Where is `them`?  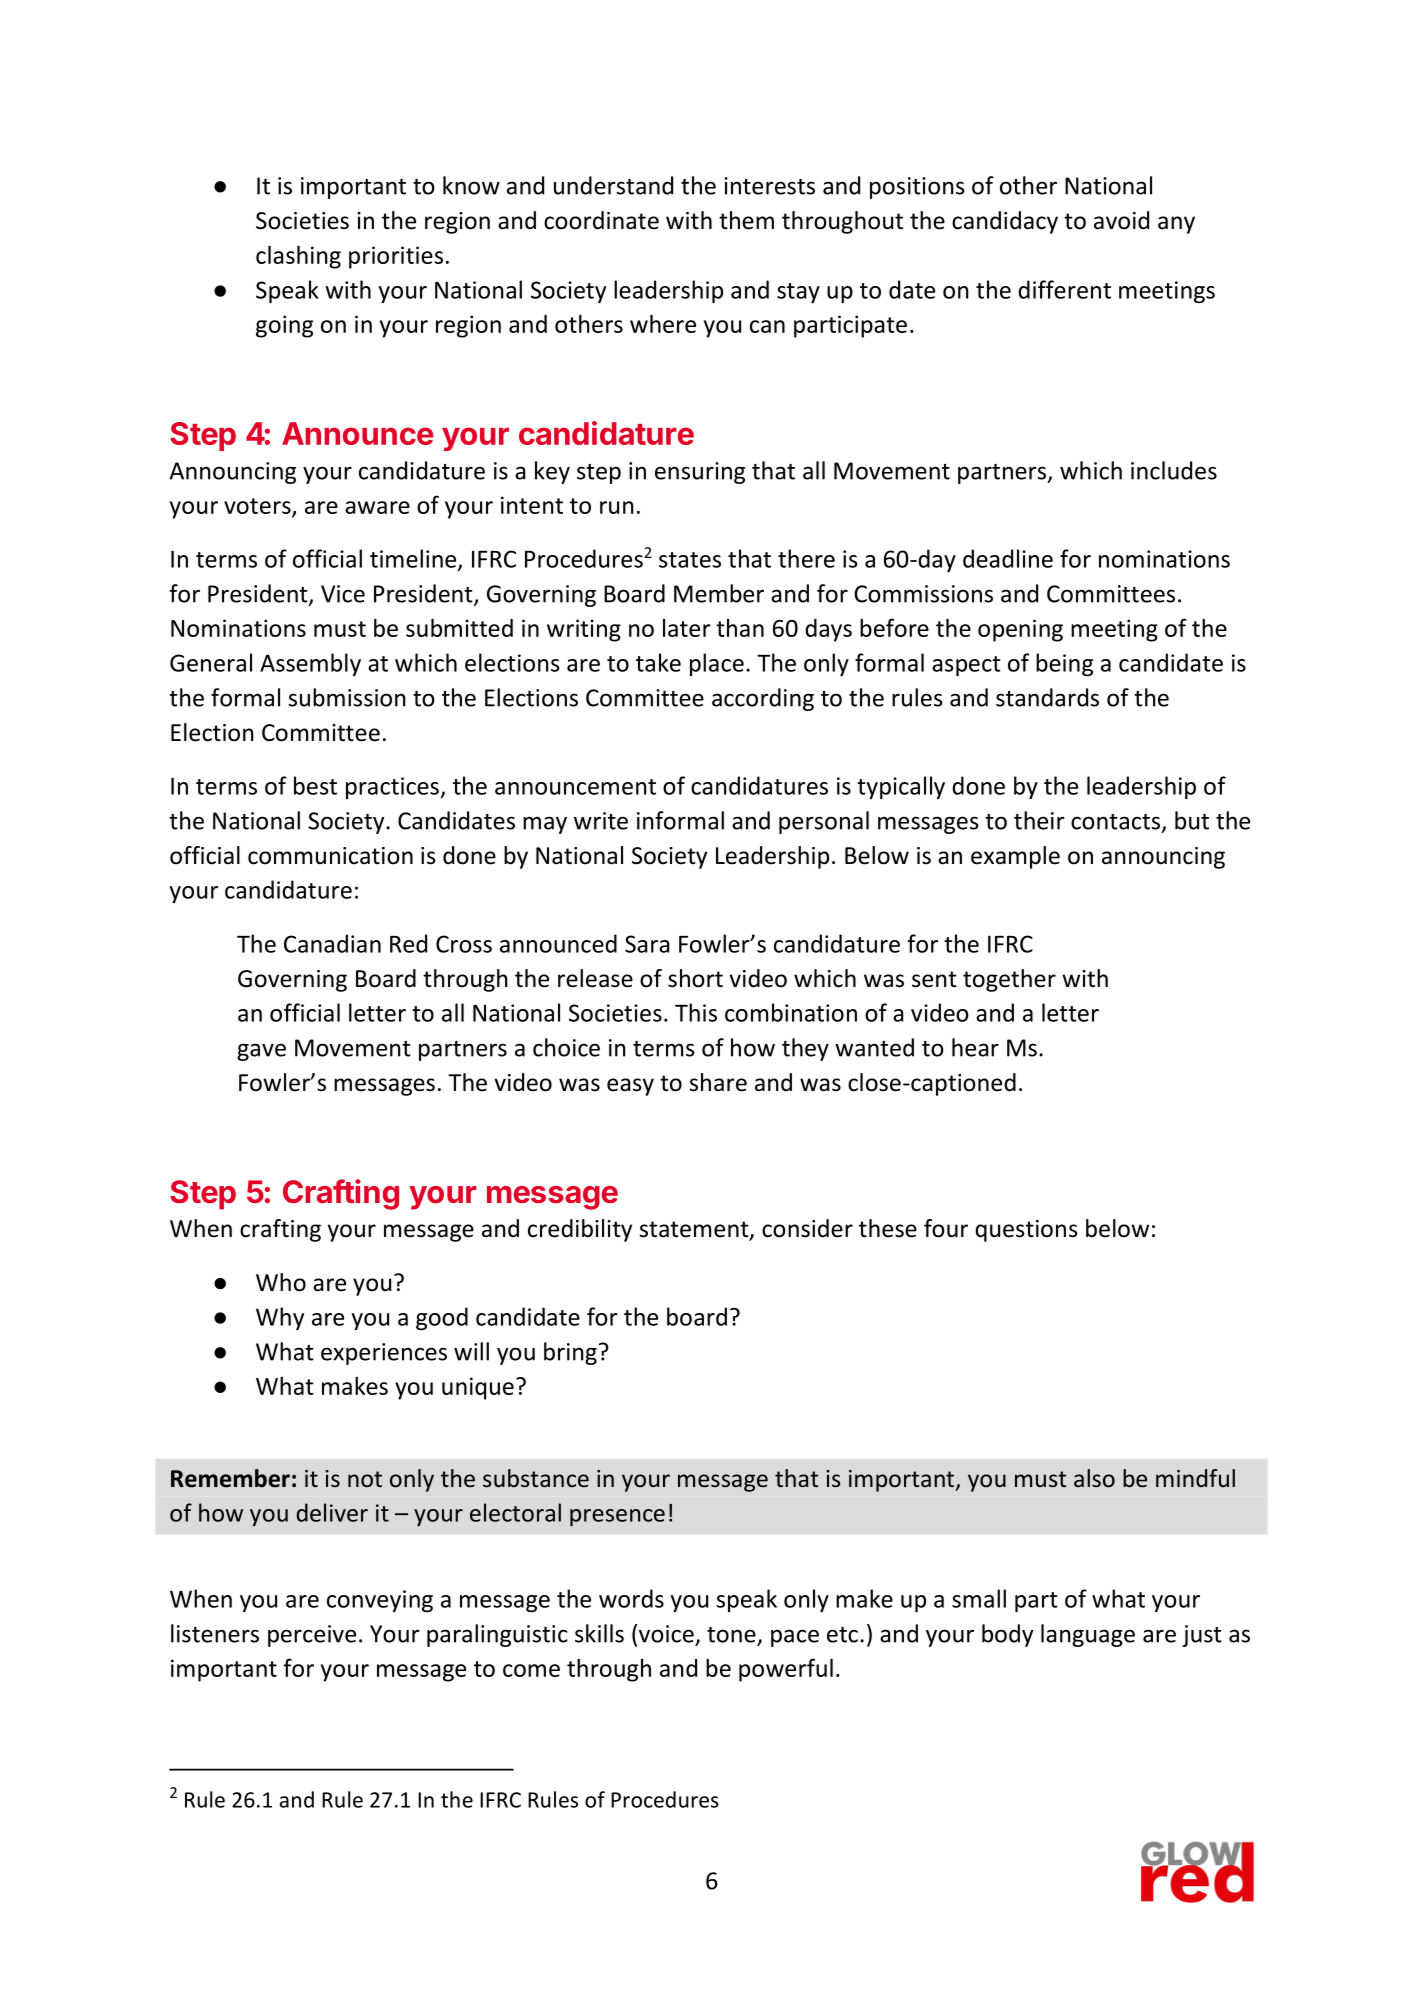 them is located at coordinates (746, 220).
